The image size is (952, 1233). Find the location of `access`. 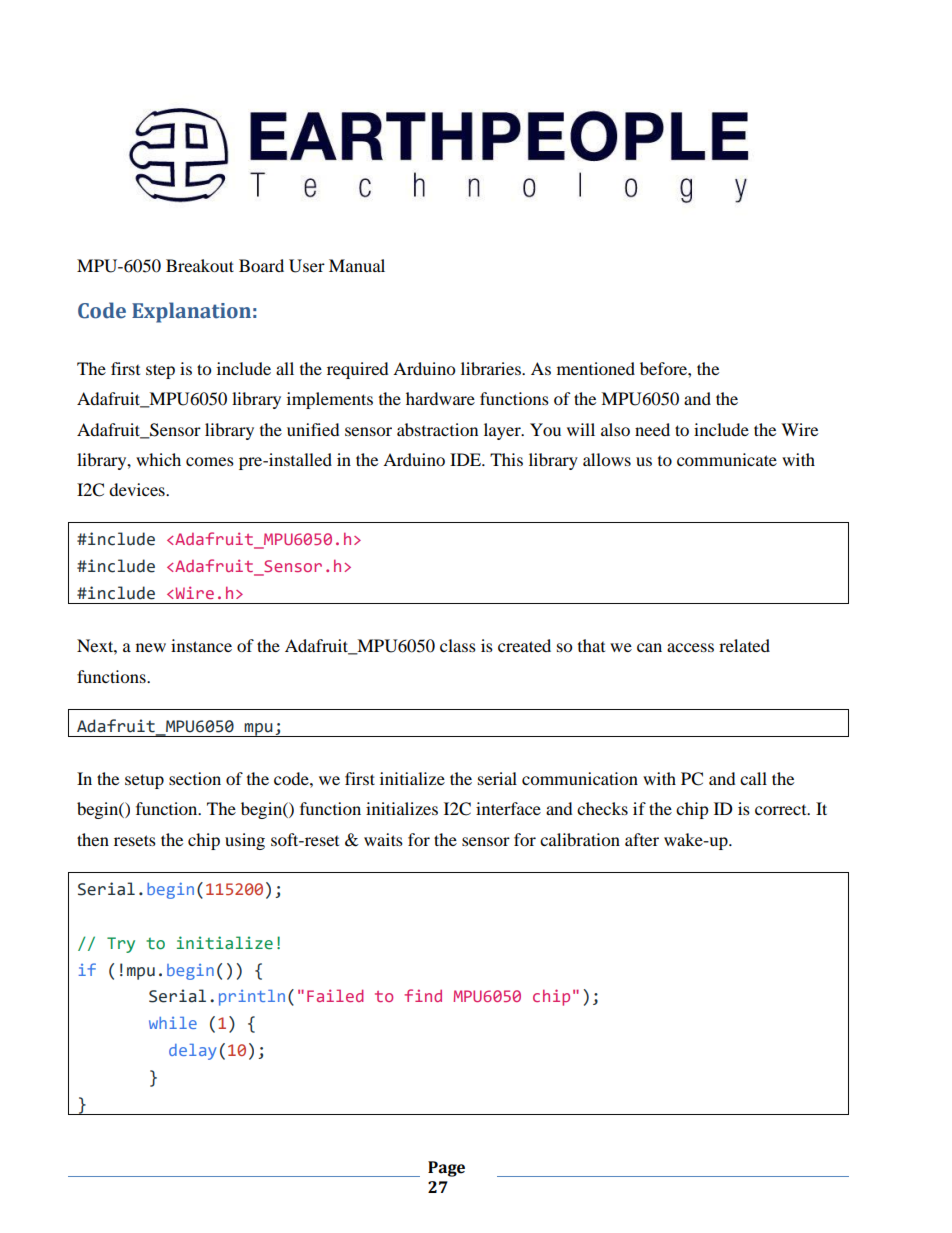

access is located at coordinates (690, 647).
